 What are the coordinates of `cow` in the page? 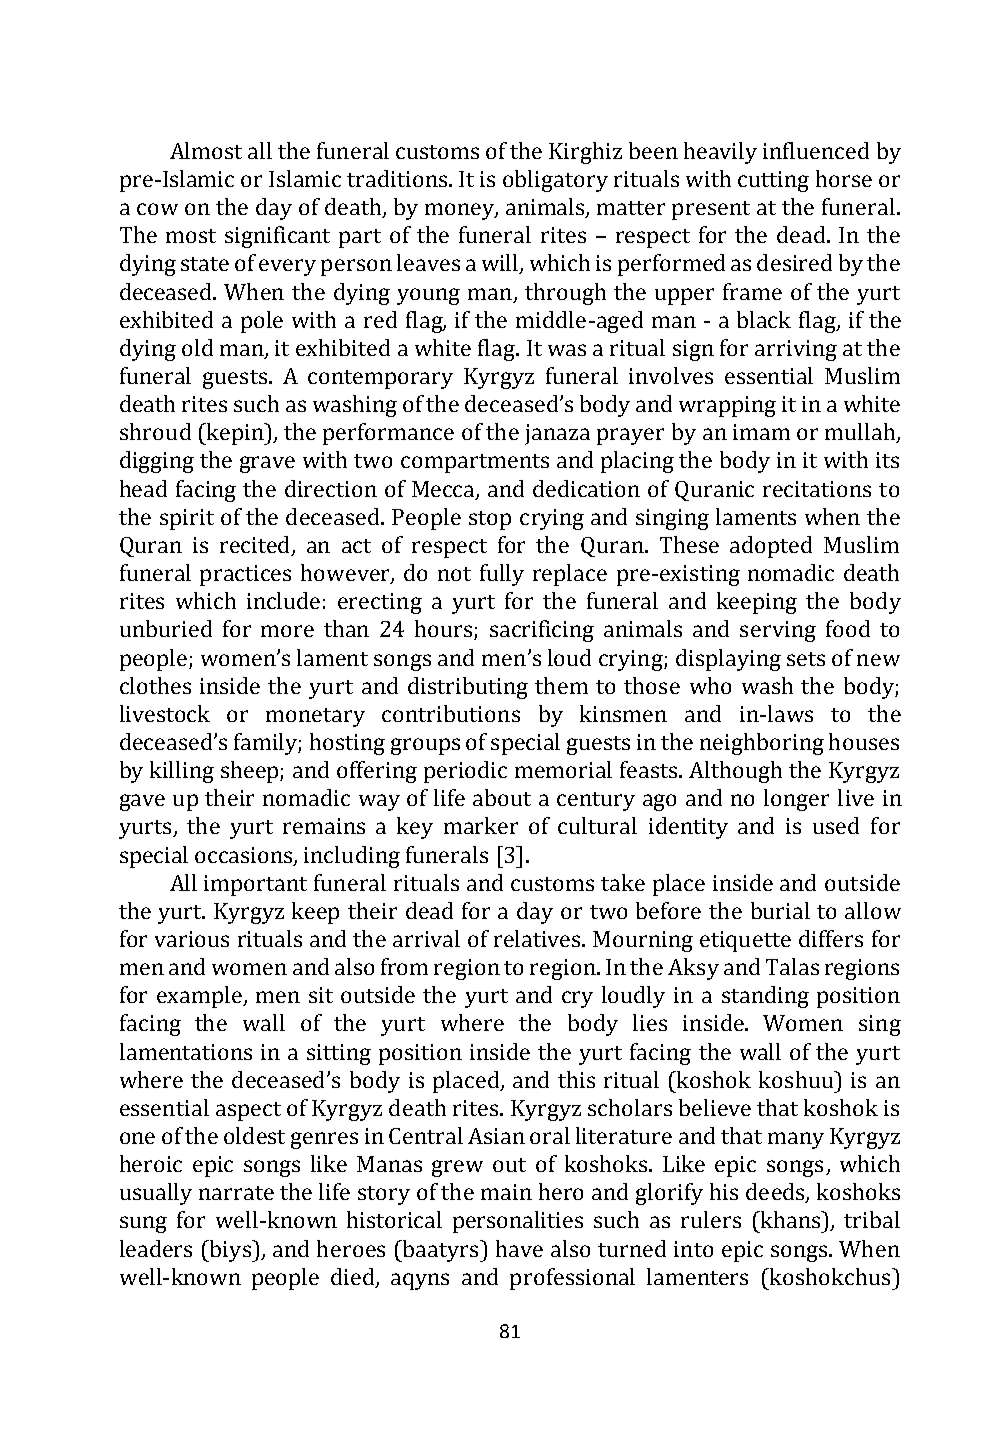 It's located at (157, 209).
